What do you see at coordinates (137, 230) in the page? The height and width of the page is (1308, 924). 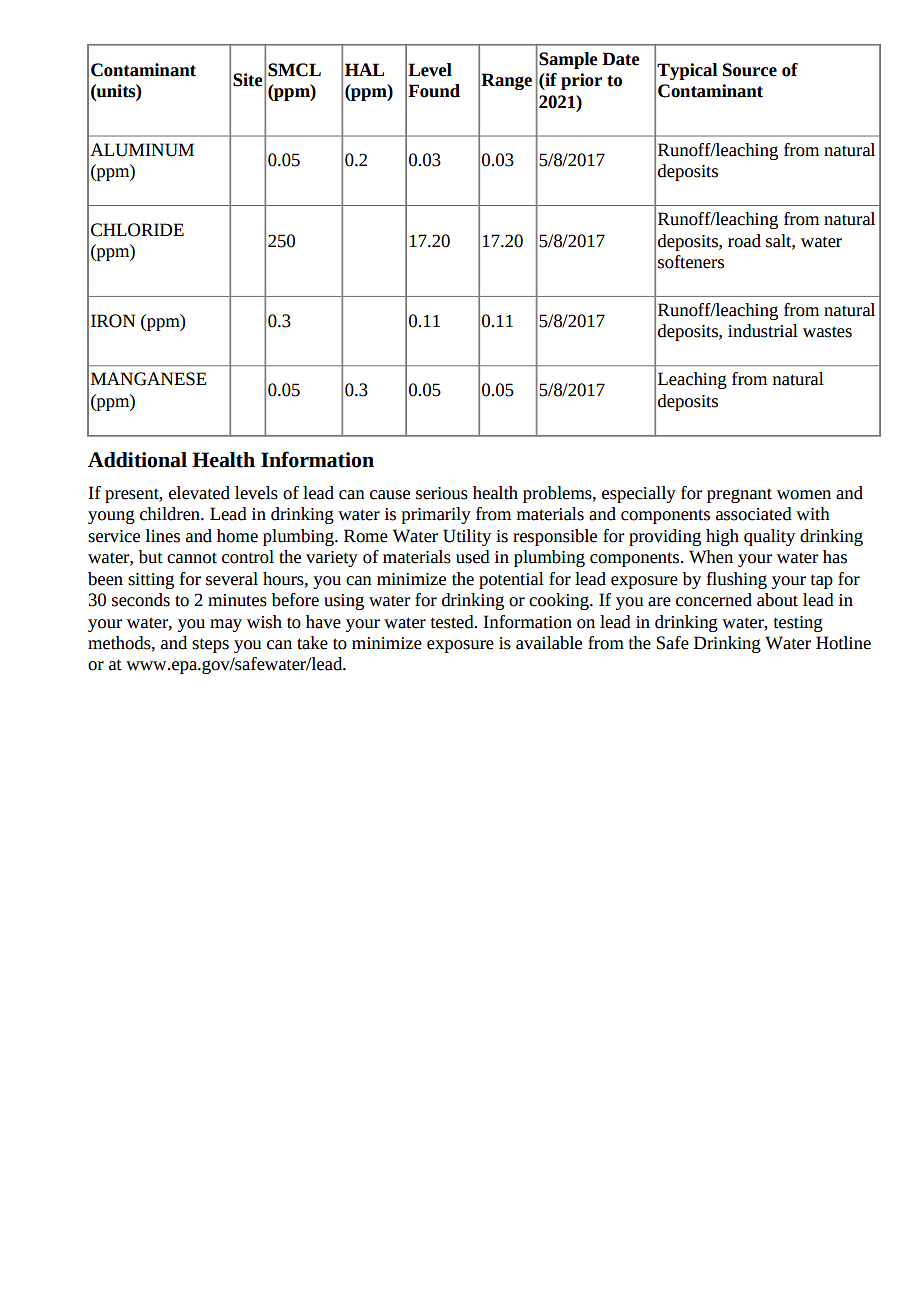 I see `CHLORIDE` at bounding box center [137, 230].
